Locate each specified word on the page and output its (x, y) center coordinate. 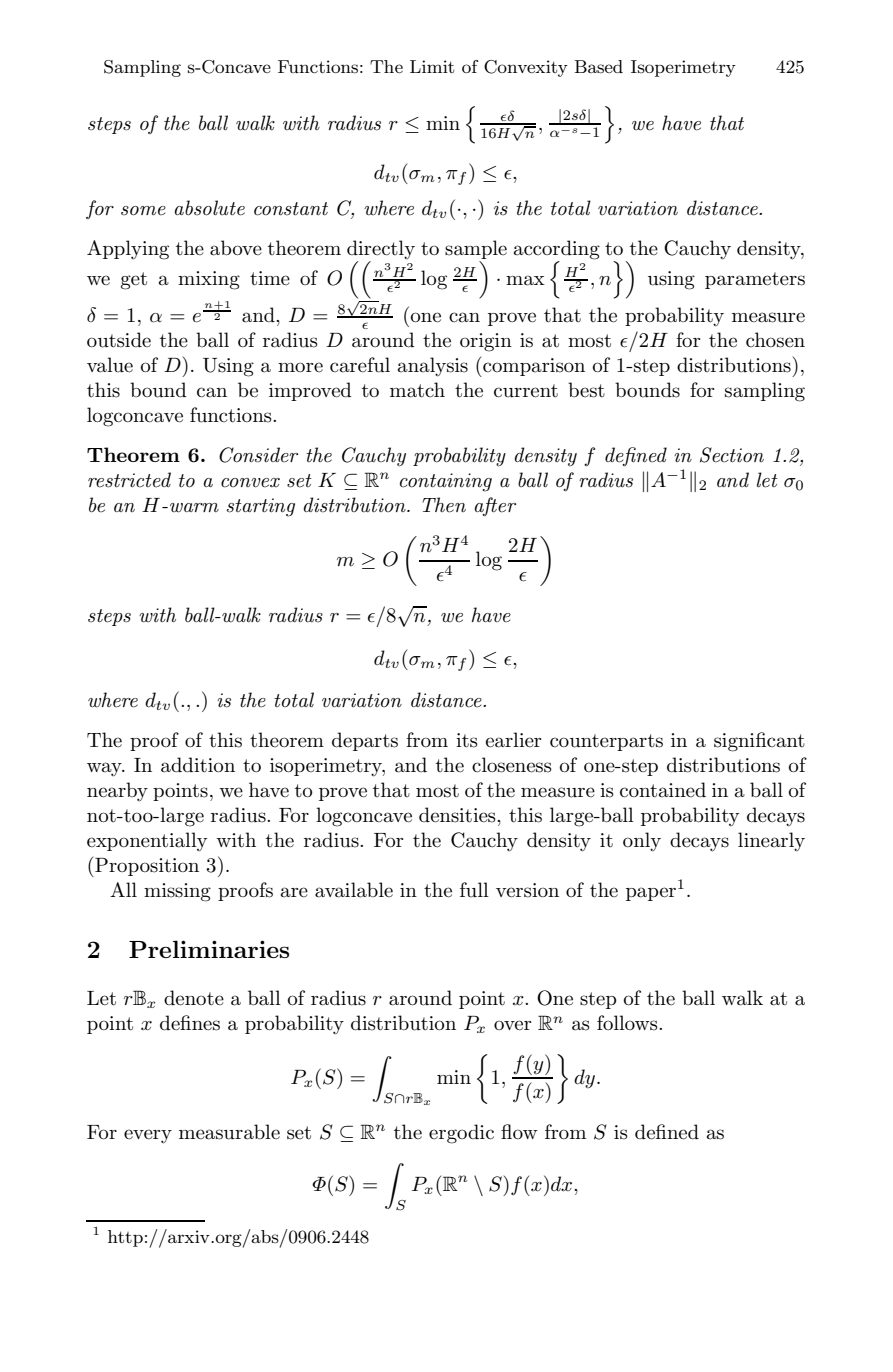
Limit (432, 66)
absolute (210, 208)
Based (599, 66)
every (148, 1136)
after (495, 506)
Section (732, 455)
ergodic (461, 1134)
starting (261, 507)
